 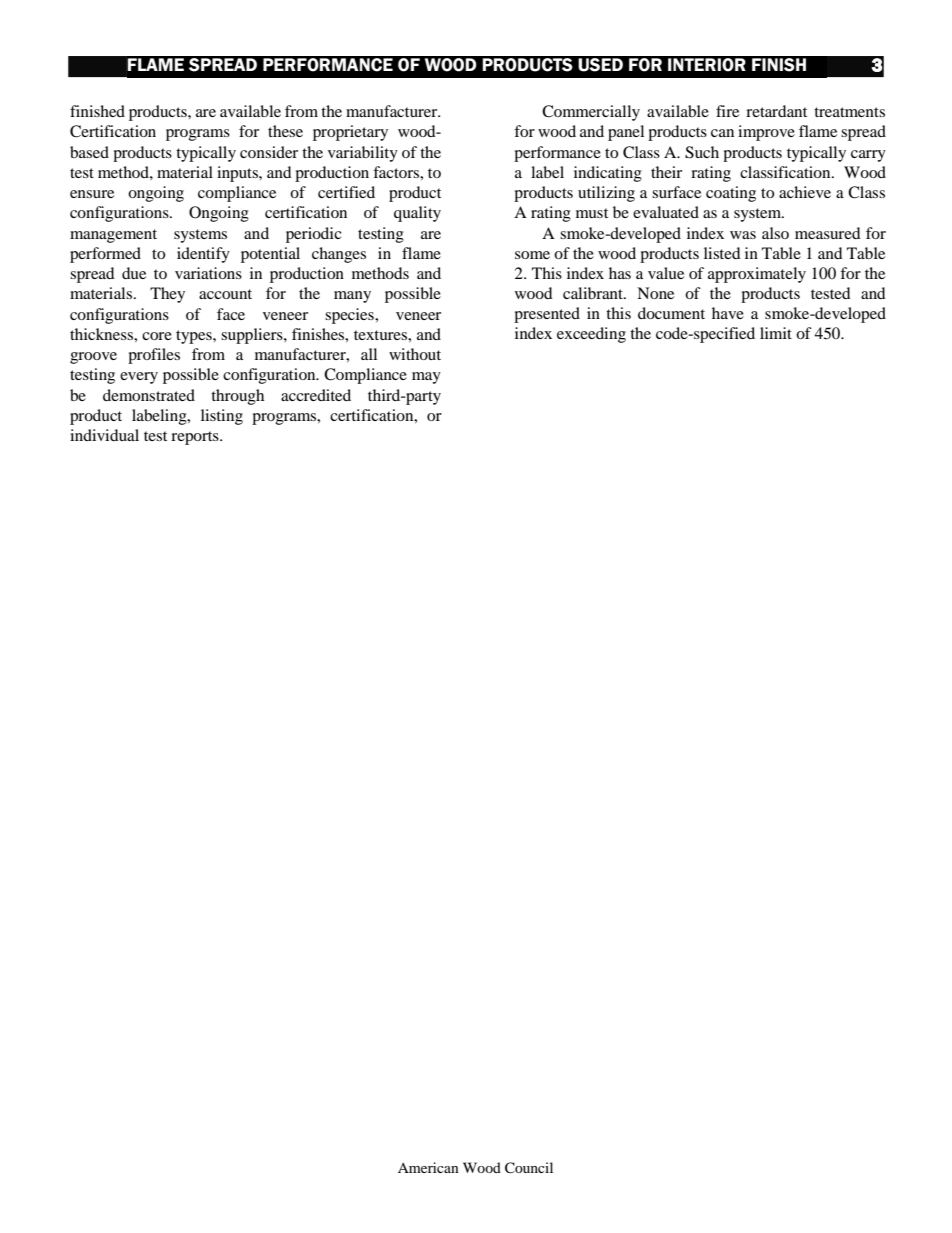 What do you see at coordinates (316, 395) in the screenshot?
I see `accredited` at bounding box center [316, 395].
